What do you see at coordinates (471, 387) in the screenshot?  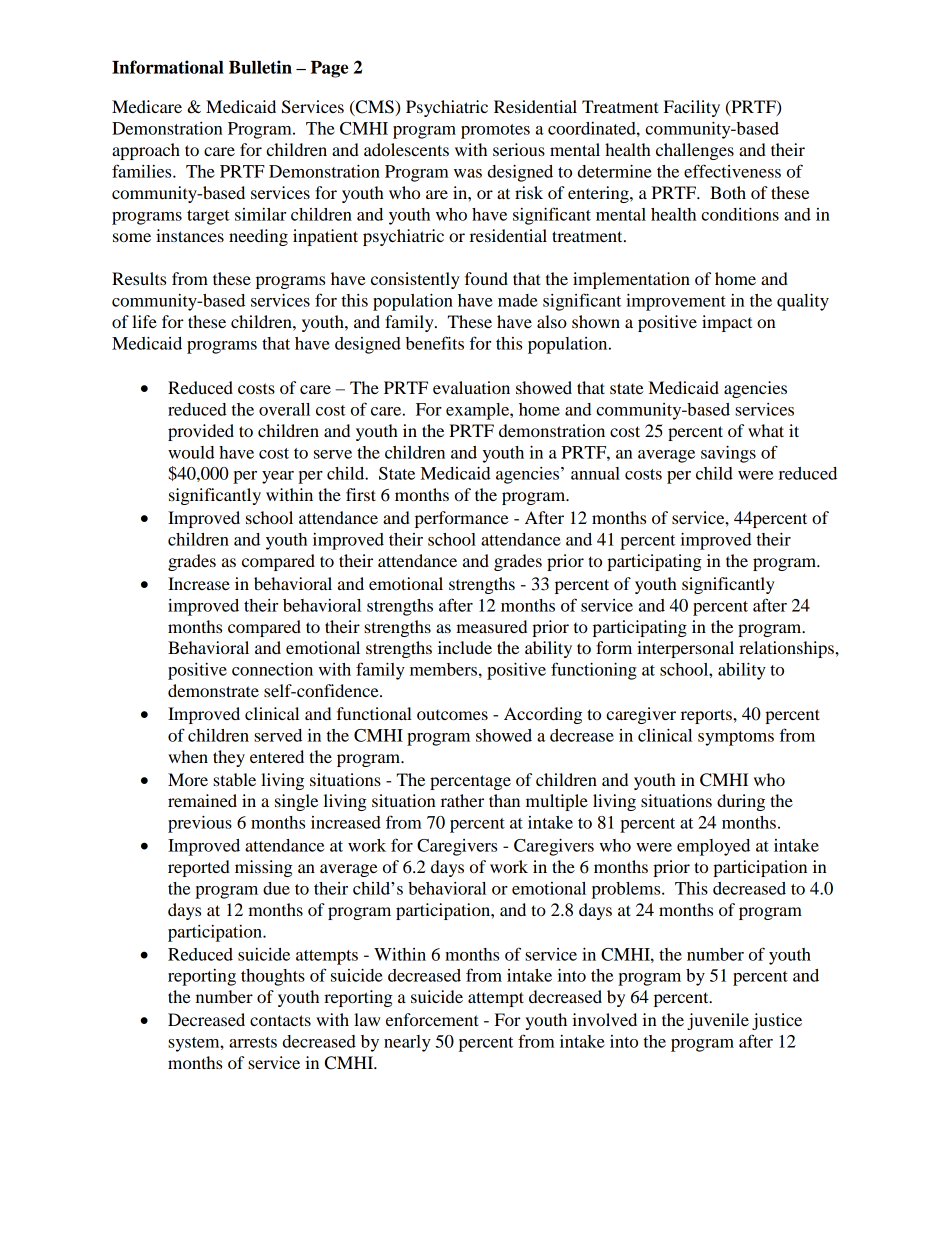 I see `evaluation` at bounding box center [471, 387].
